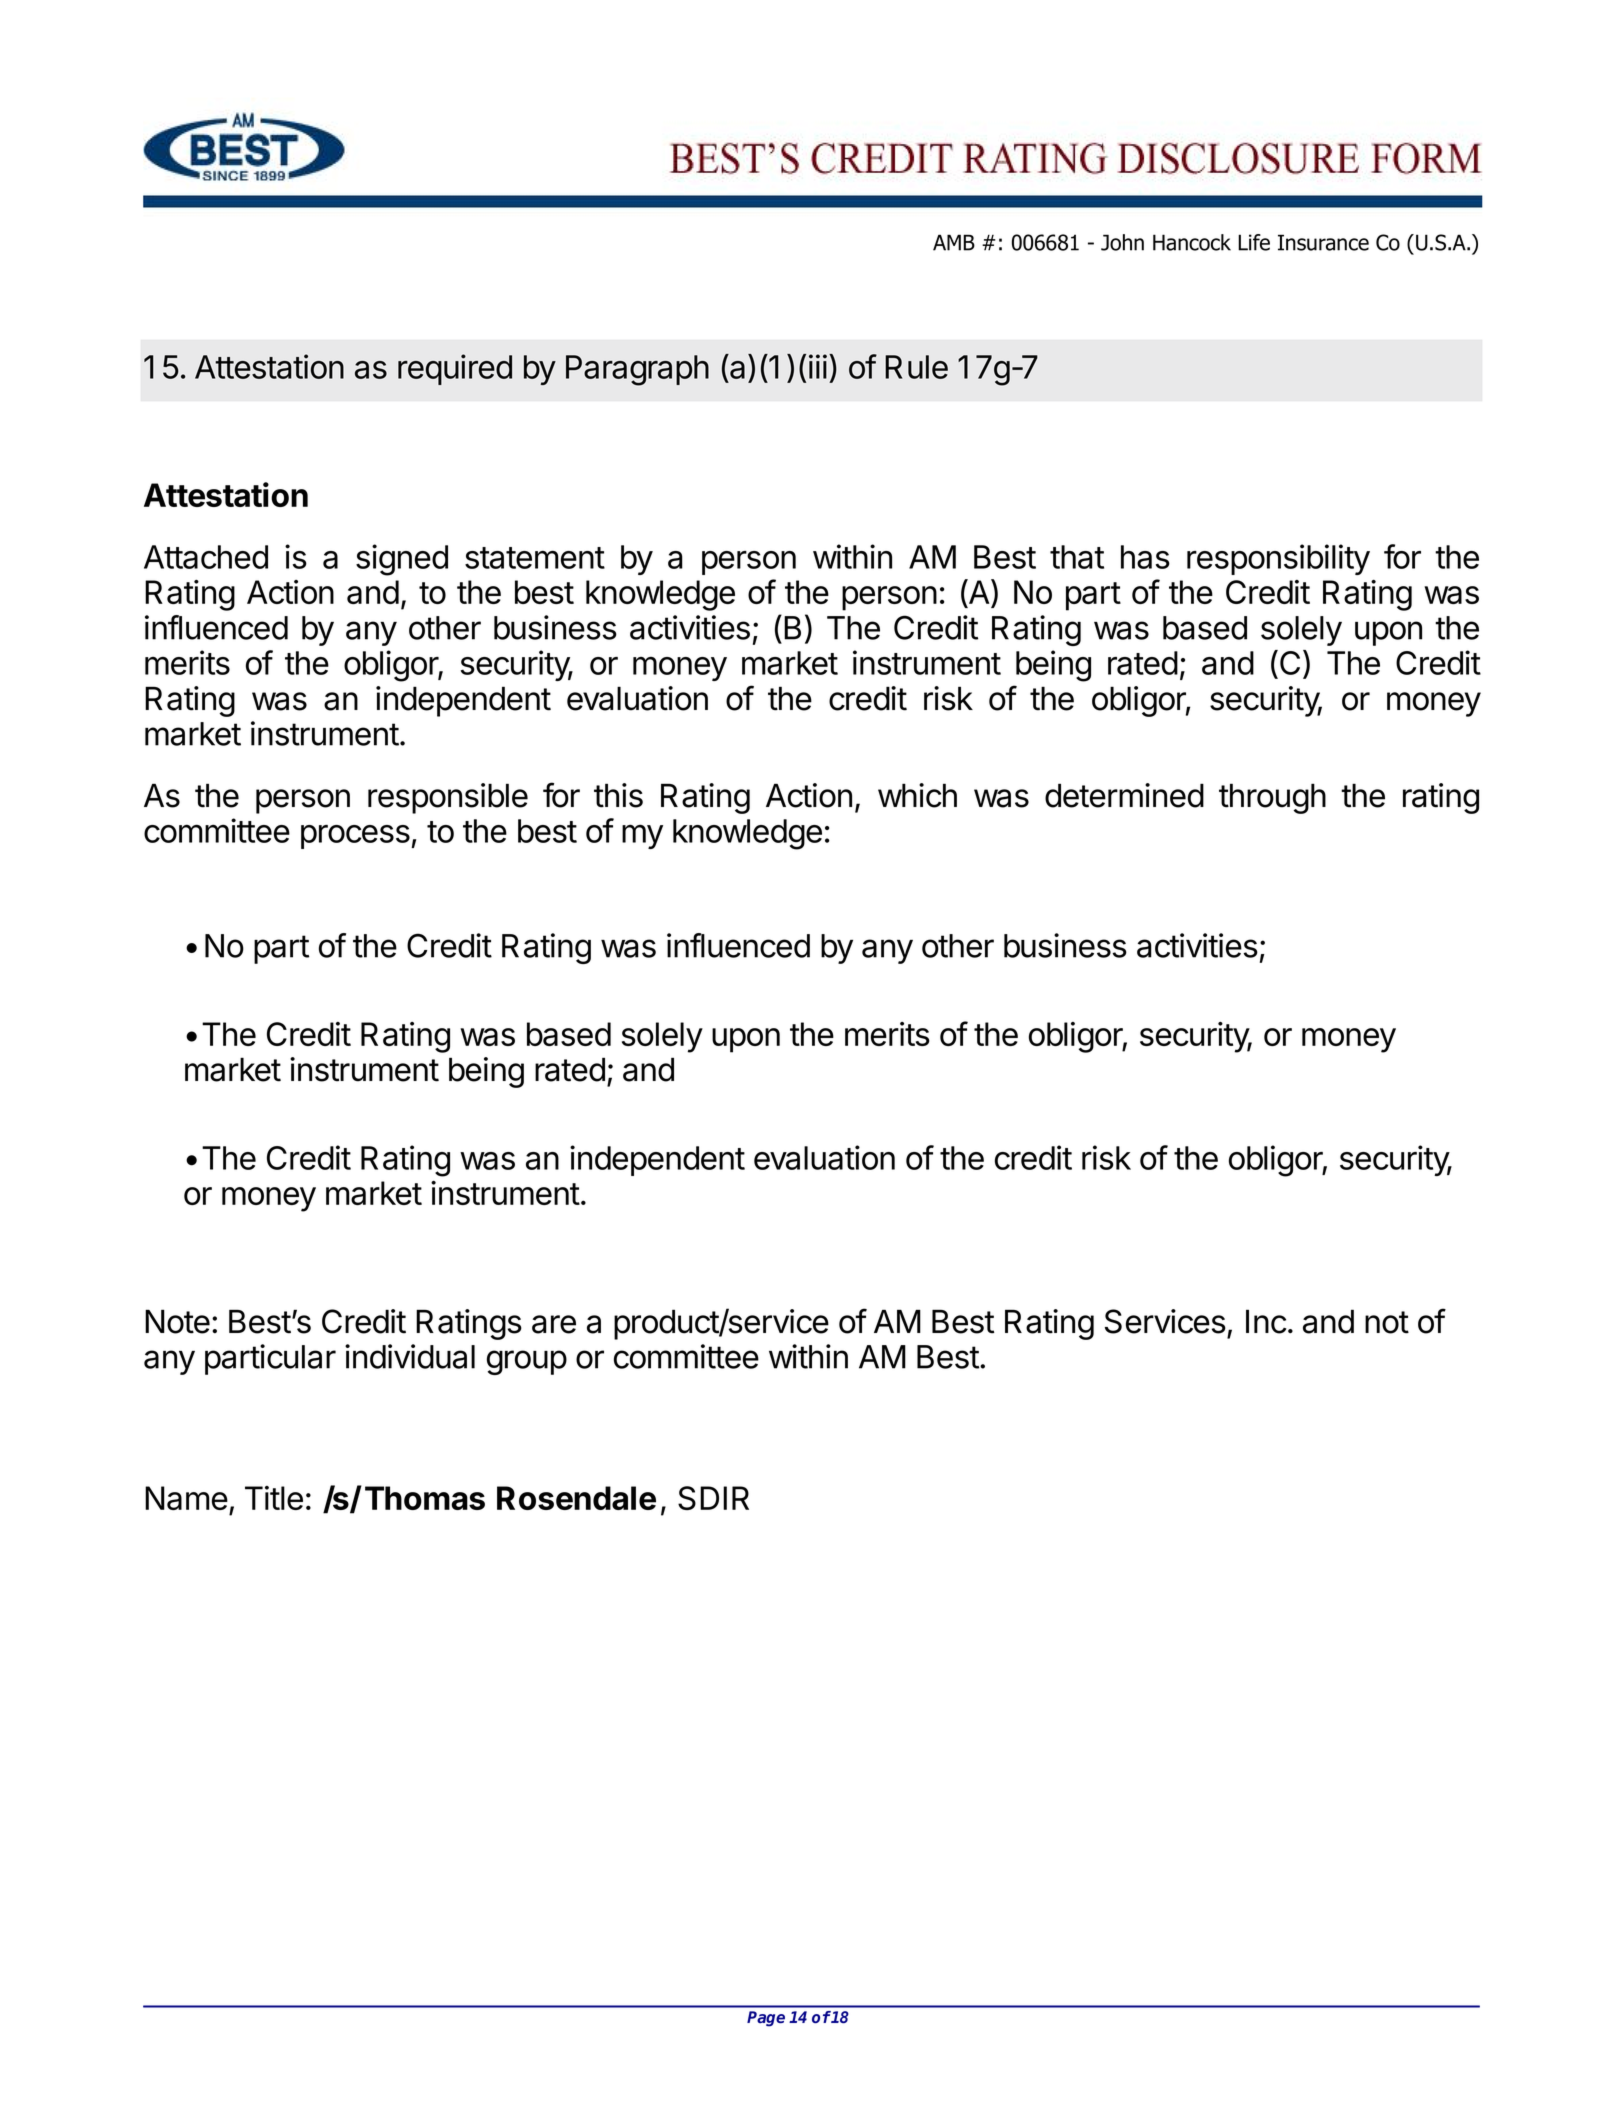 The width and height of the page is (1623, 2101). What do you see at coordinates (1266, 1321) in the page?
I see `Inc` at bounding box center [1266, 1321].
